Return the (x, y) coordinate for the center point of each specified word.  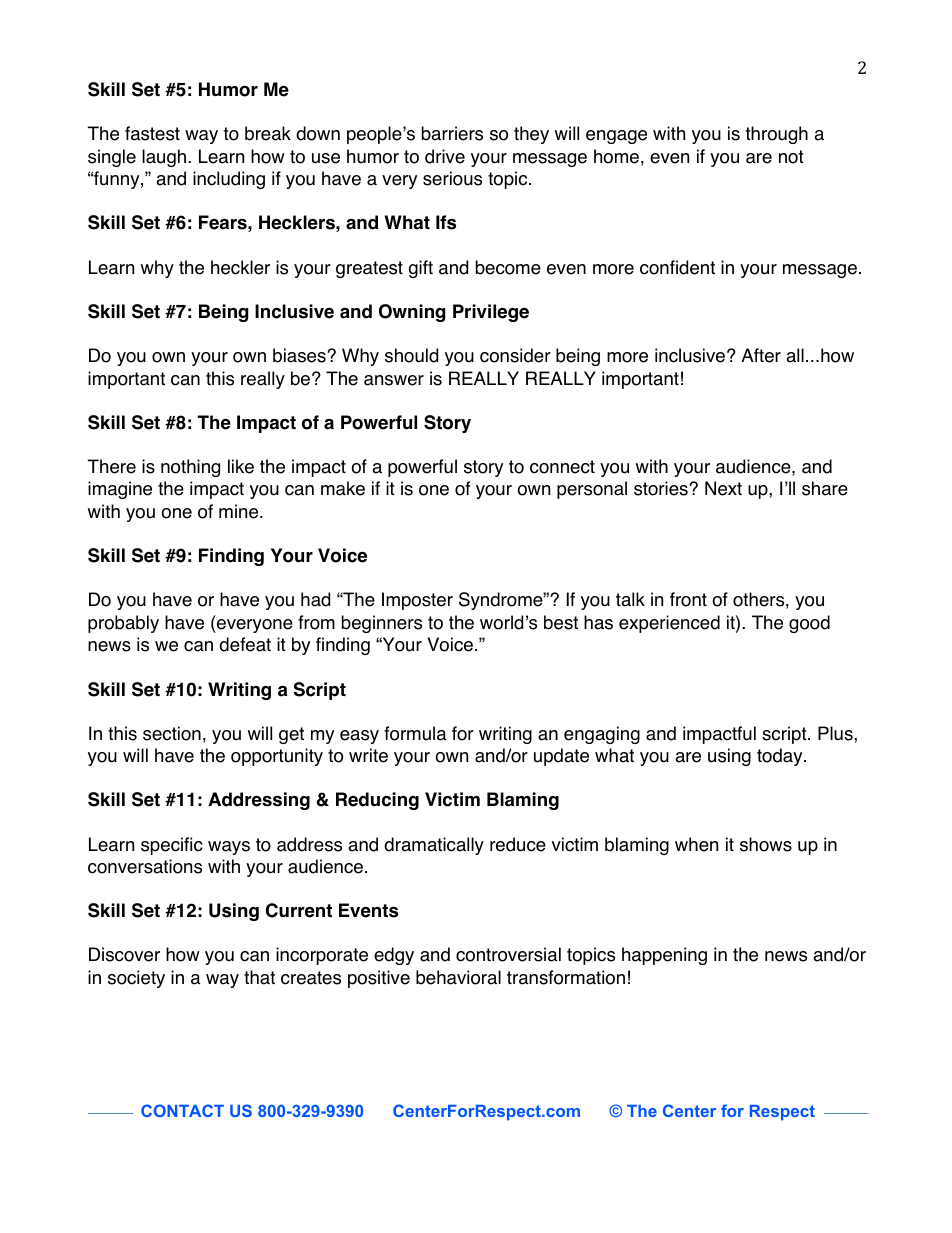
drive (445, 156)
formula (415, 733)
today (781, 757)
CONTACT (182, 1110)
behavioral (458, 977)
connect (562, 467)
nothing (190, 468)
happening (664, 956)
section (172, 733)
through (776, 135)
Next (723, 488)
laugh (164, 158)
